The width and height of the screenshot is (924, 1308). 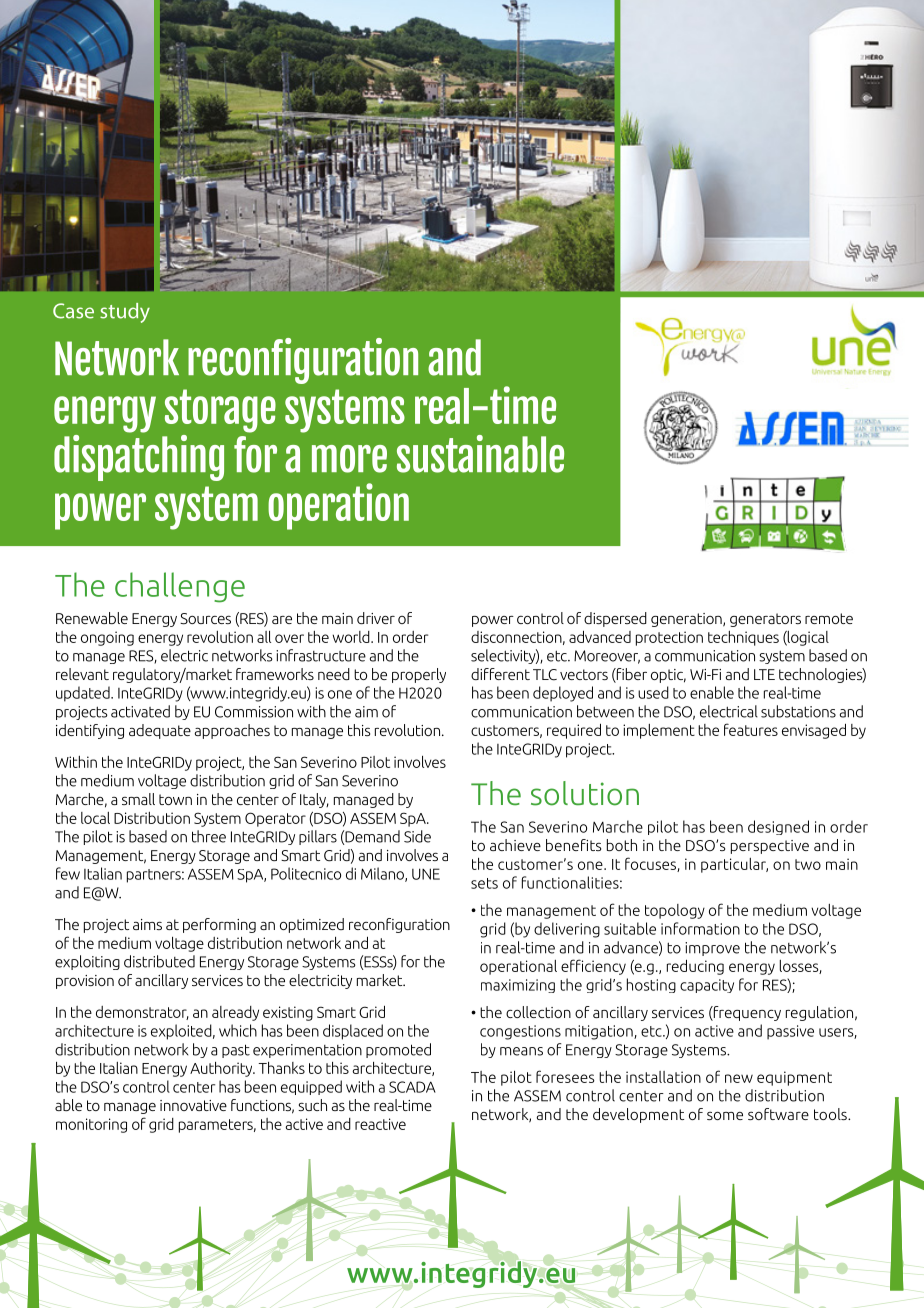 I want to click on properly, so click(x=419, y=675).
